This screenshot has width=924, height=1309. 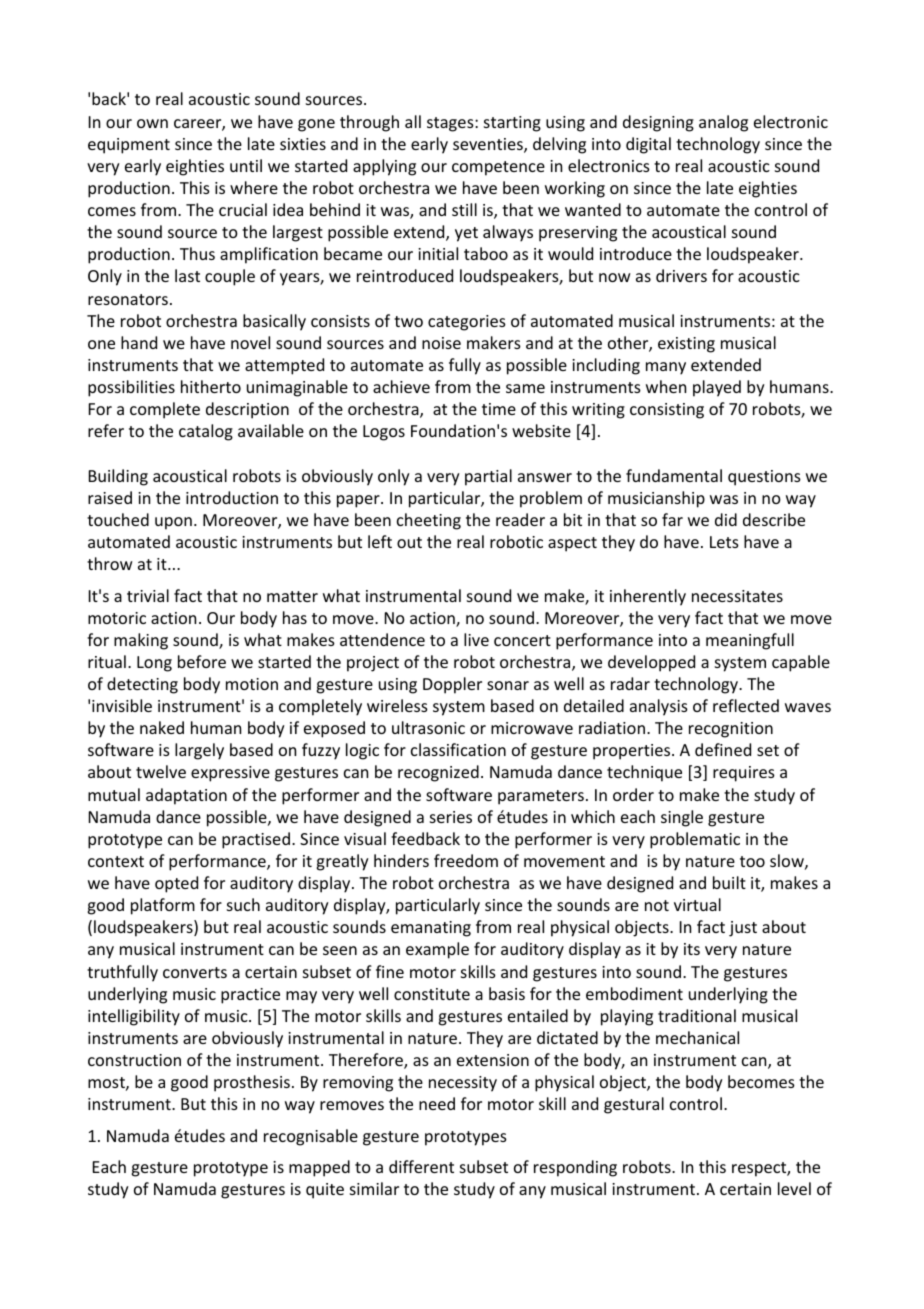 I want to click on analog, so click(x=723, y=123).
